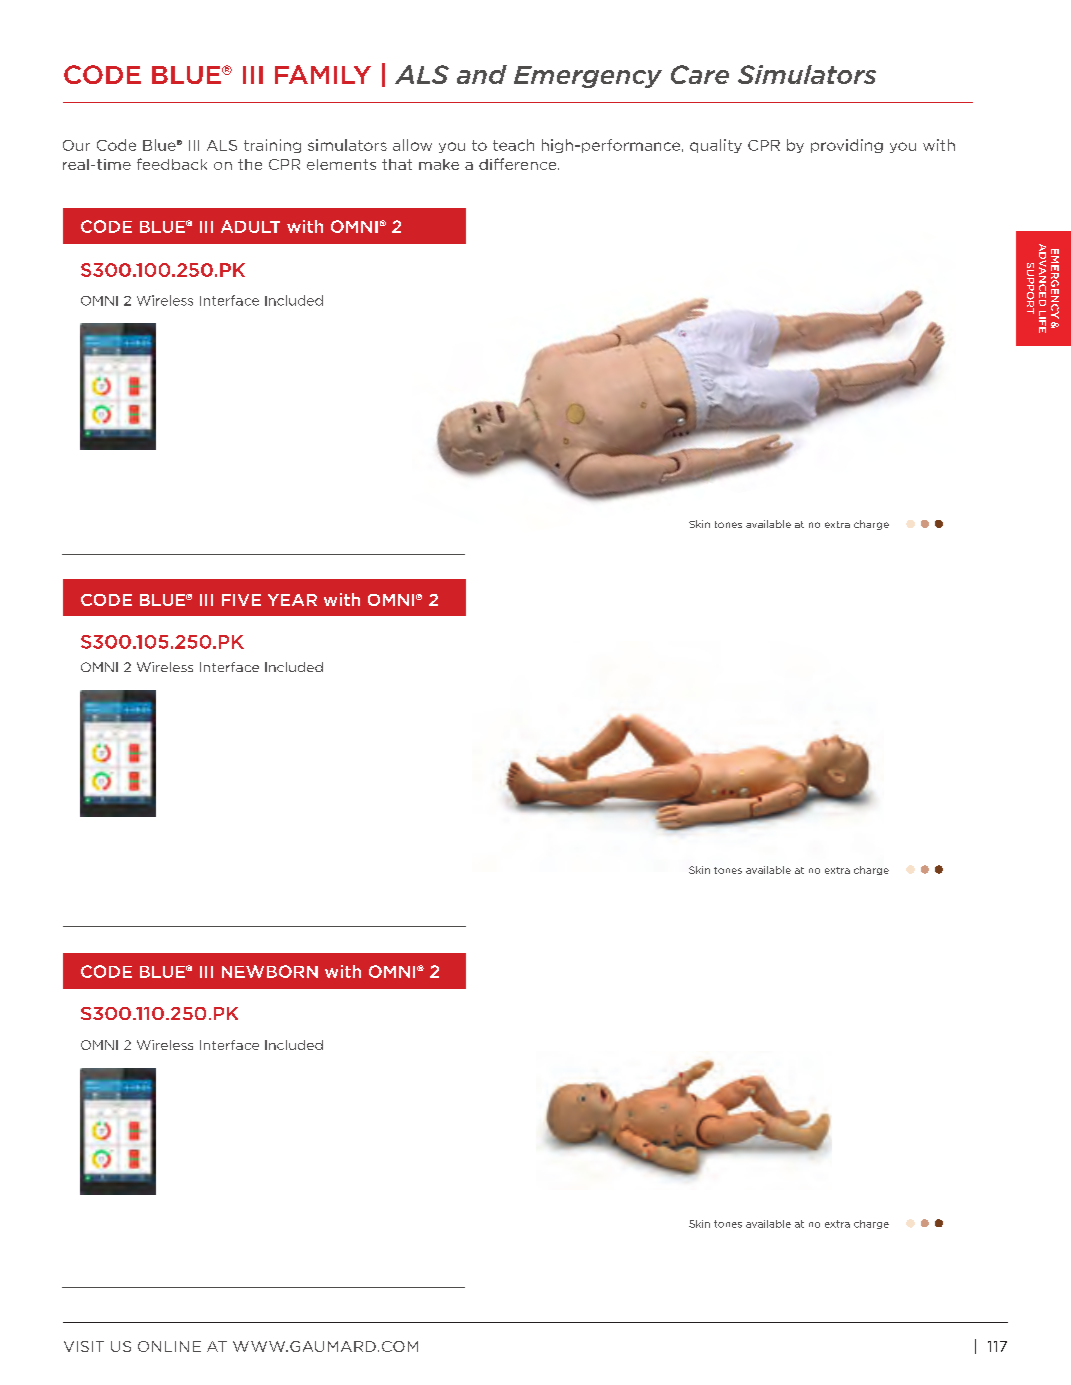 The height and width of the screenshot is (1385, 1071). Describe the element at coordinates (169, 1346) in the screenshot. I see `ONLINE` at that location.
